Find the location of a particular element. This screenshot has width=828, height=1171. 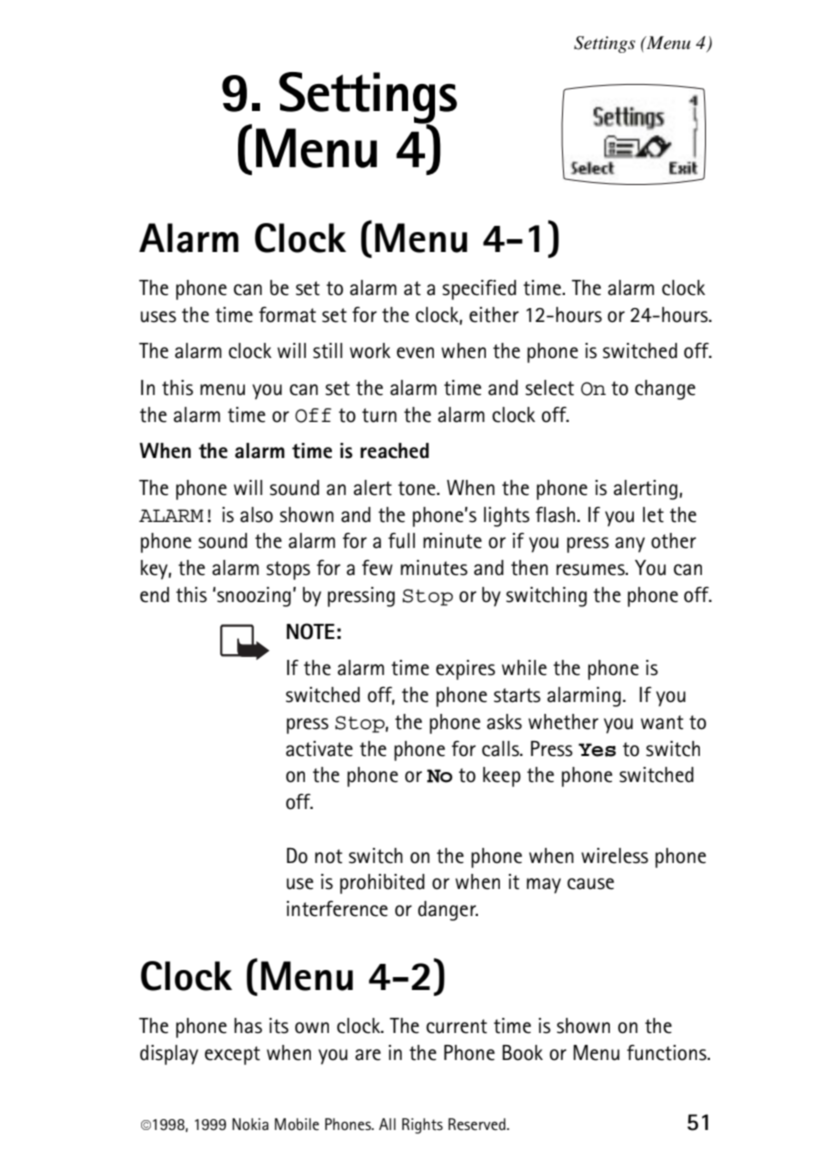

wireless is located at coordinates (614, 856).
